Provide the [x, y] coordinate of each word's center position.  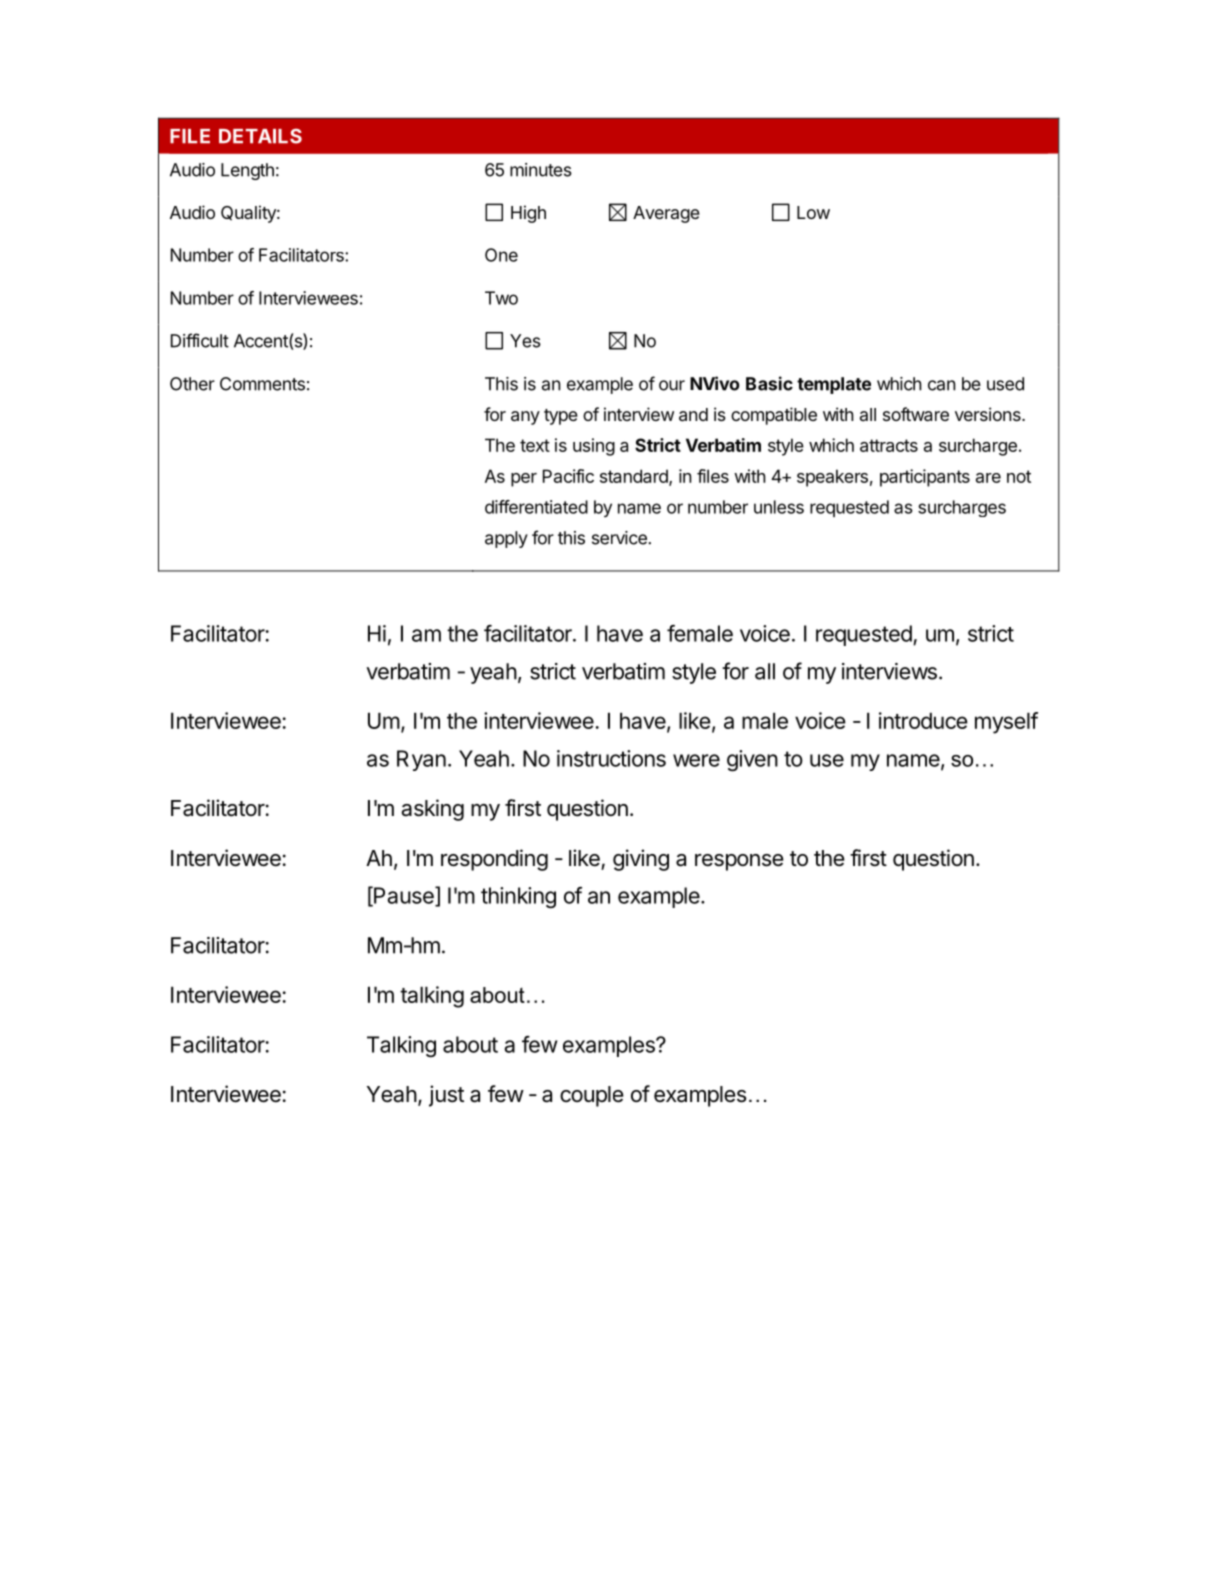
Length [247, 171]
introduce [923, 720]
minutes [541, 170]
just [446, 1096]
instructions [611, 758]
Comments [262, 384]
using [594, 447]
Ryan [421, 760]
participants [925, 478]
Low [813, 212]
